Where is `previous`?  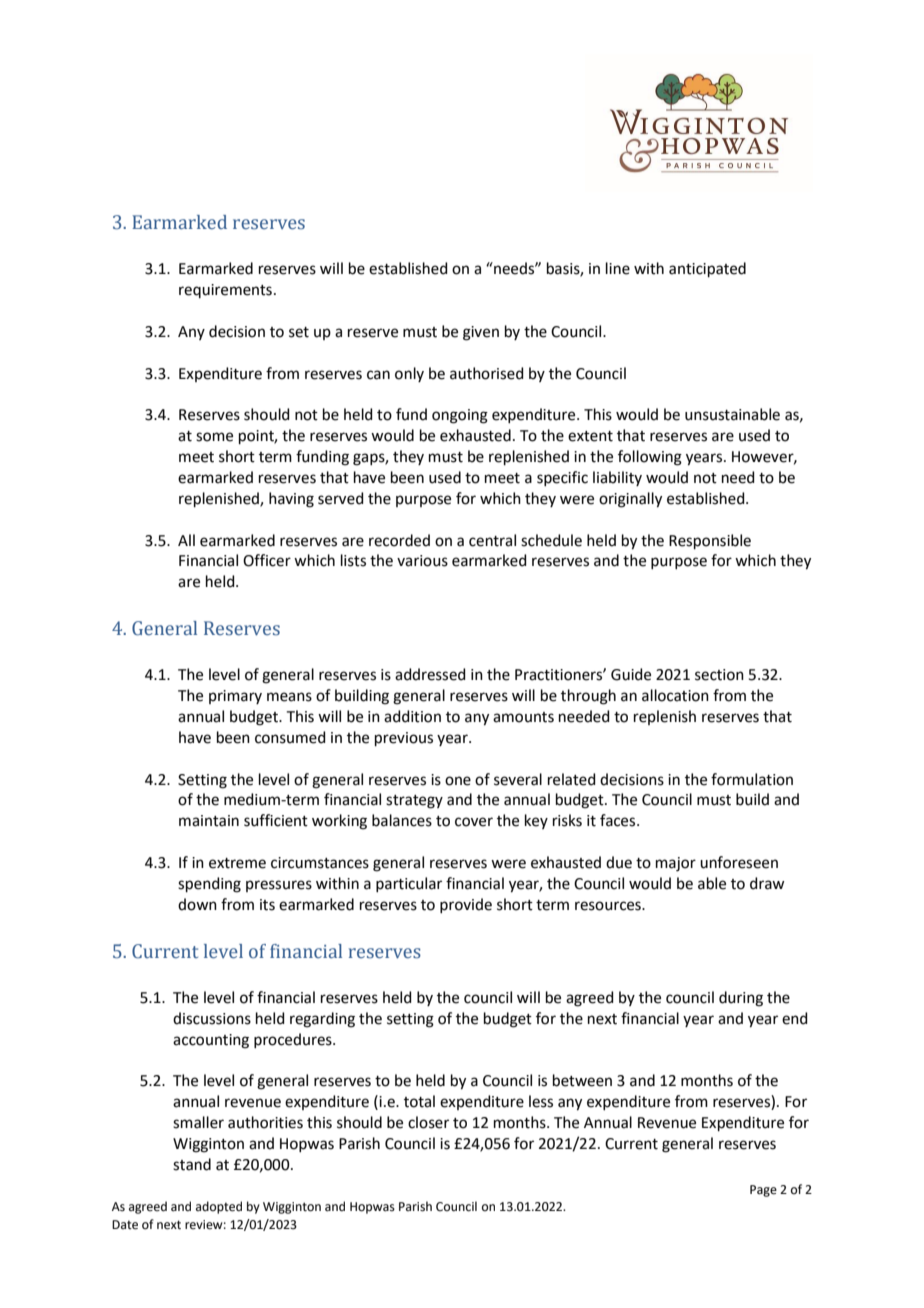
previous is located at coordinates (404, 739).
